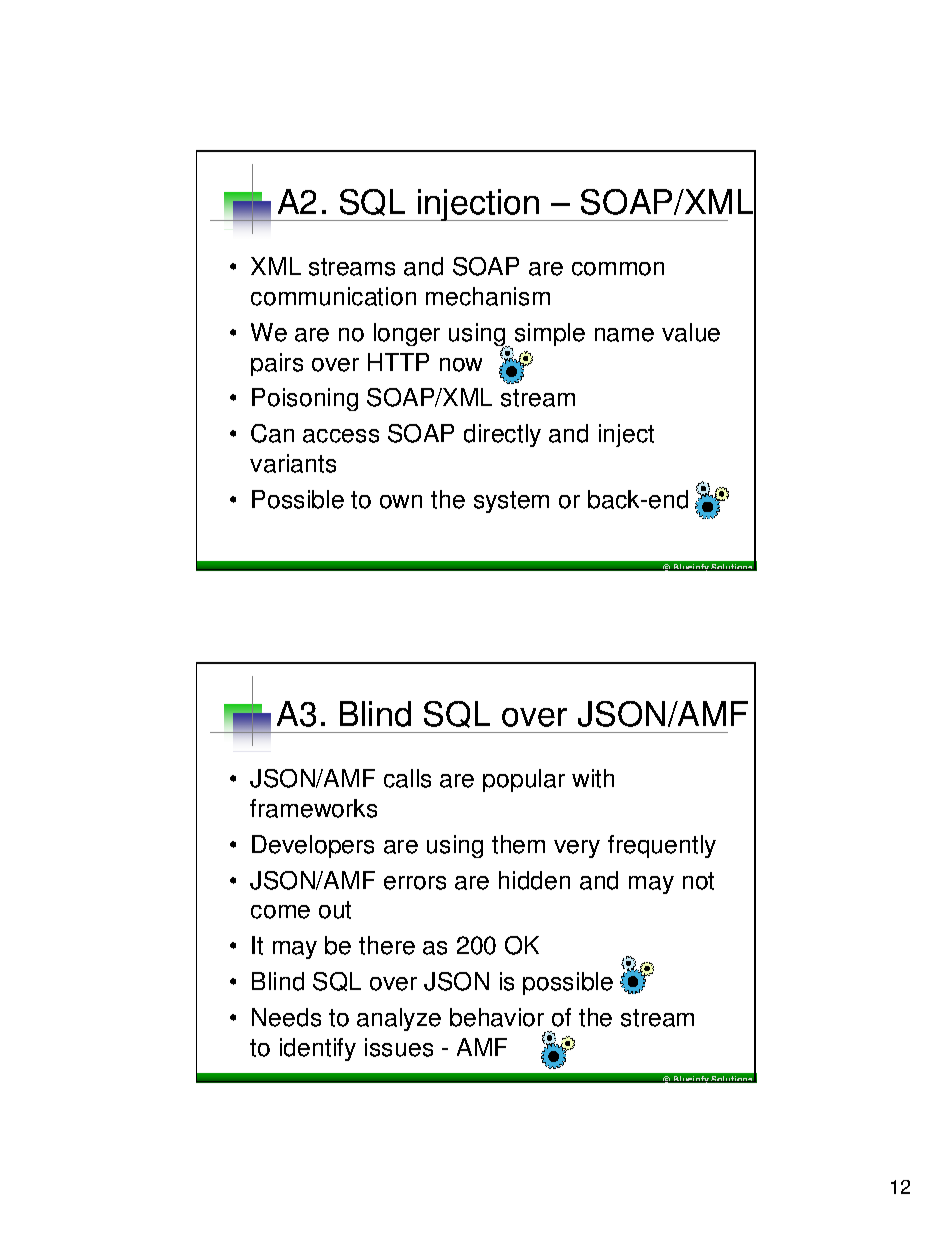  I want to click on Developers, so click(313, 846).
